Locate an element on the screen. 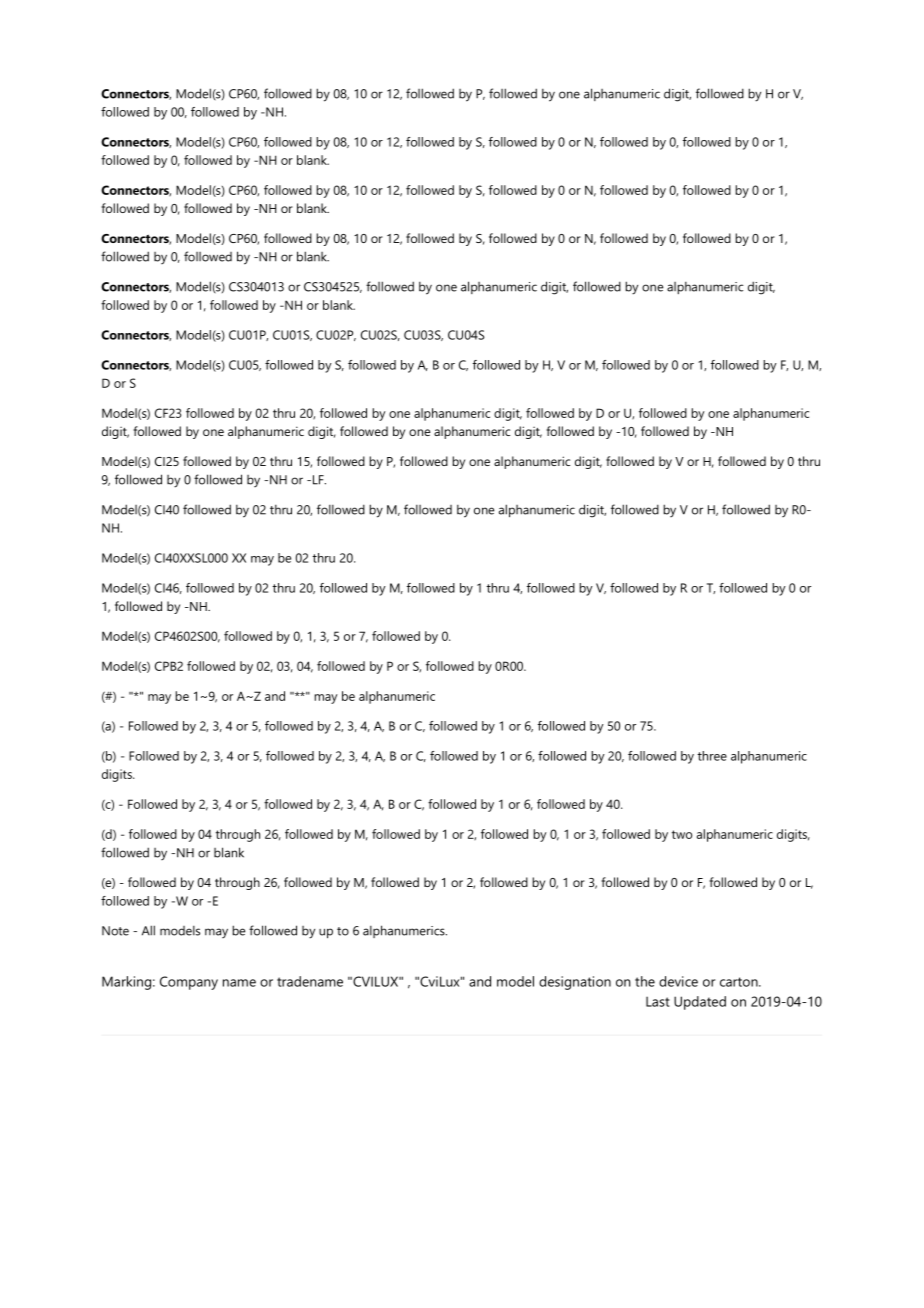 Image resolution: width=924 pixels, height=1308 pixels. Company is located at coordinates (189, 983).
